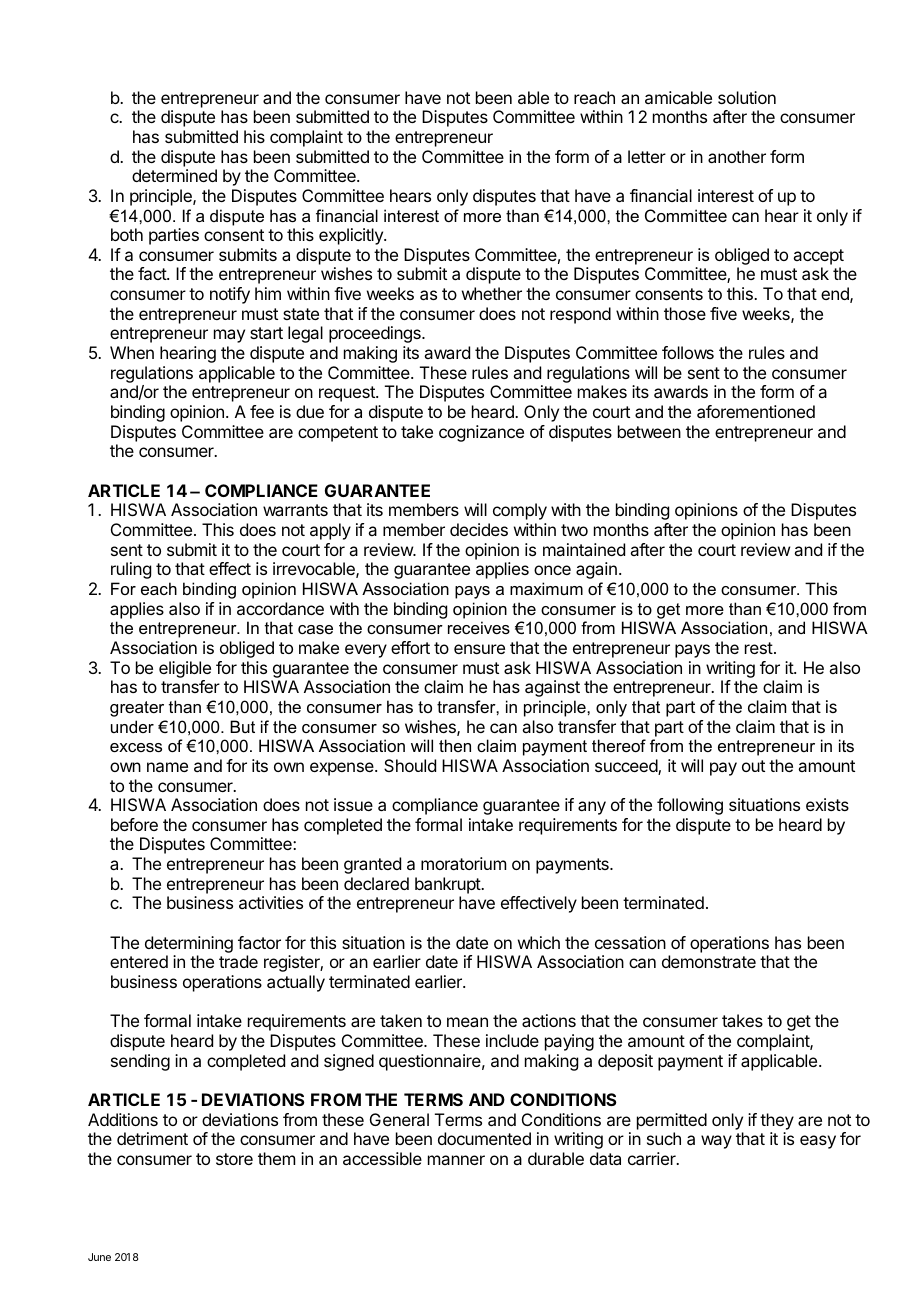 The height and width of the screenshot is (1308, 924). What do you see at coordinates (479, 529) in the screenshot?
I see `decides` at bounding box center [479, 529].
